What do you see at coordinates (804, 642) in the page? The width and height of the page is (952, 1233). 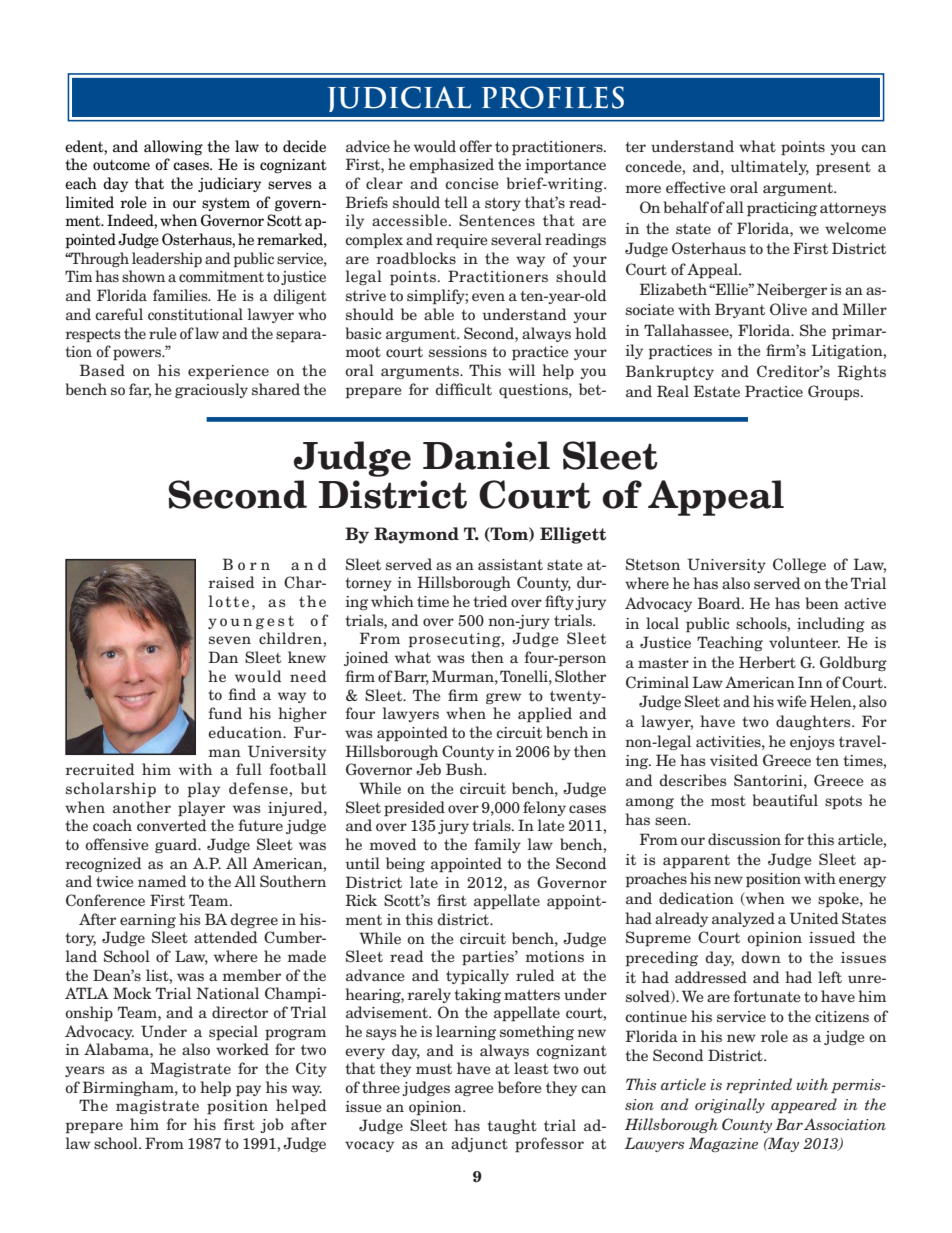 I see `volunteer` at bounding box center [804, 642].
